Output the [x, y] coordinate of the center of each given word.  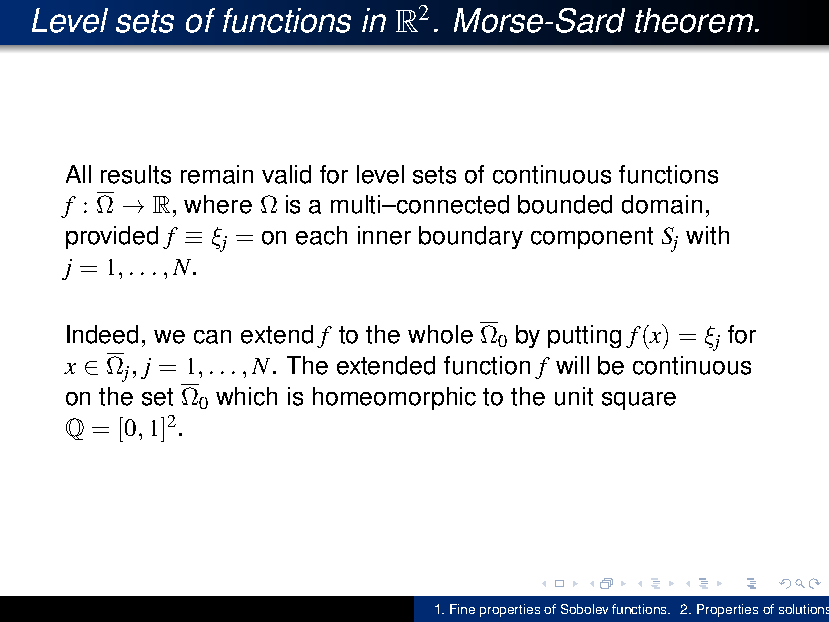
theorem [694, 20]
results [136, 174]
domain [662, 204]
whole [440, 334]
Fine [462, 609]
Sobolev [584, 609]
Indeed [102, 334]
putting [584, 336]
